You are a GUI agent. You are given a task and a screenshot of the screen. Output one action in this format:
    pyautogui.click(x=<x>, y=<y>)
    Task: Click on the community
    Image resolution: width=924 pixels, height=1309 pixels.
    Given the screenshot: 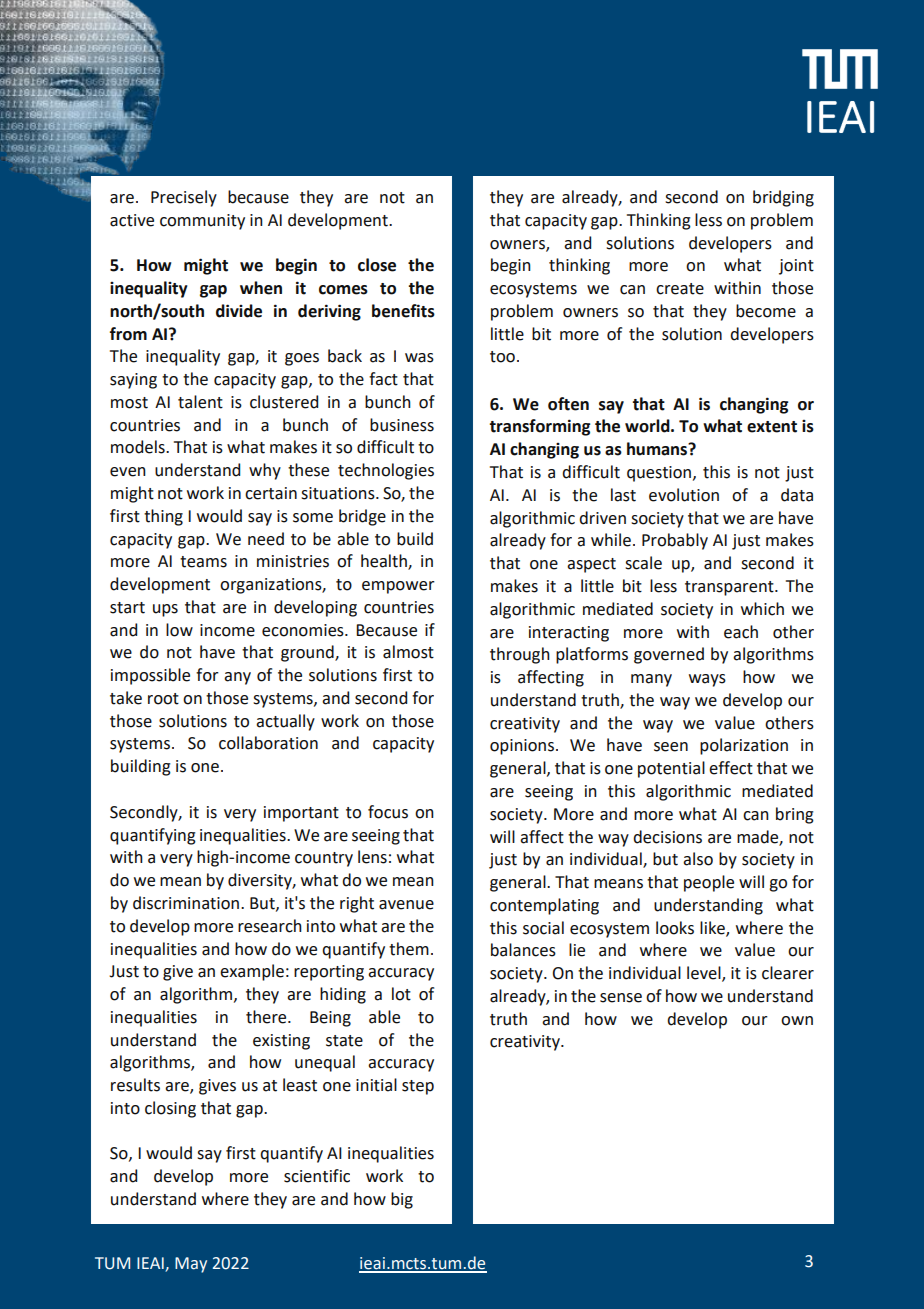 What is the action you would take?
    pyautogui.click(x=202, y=222)
